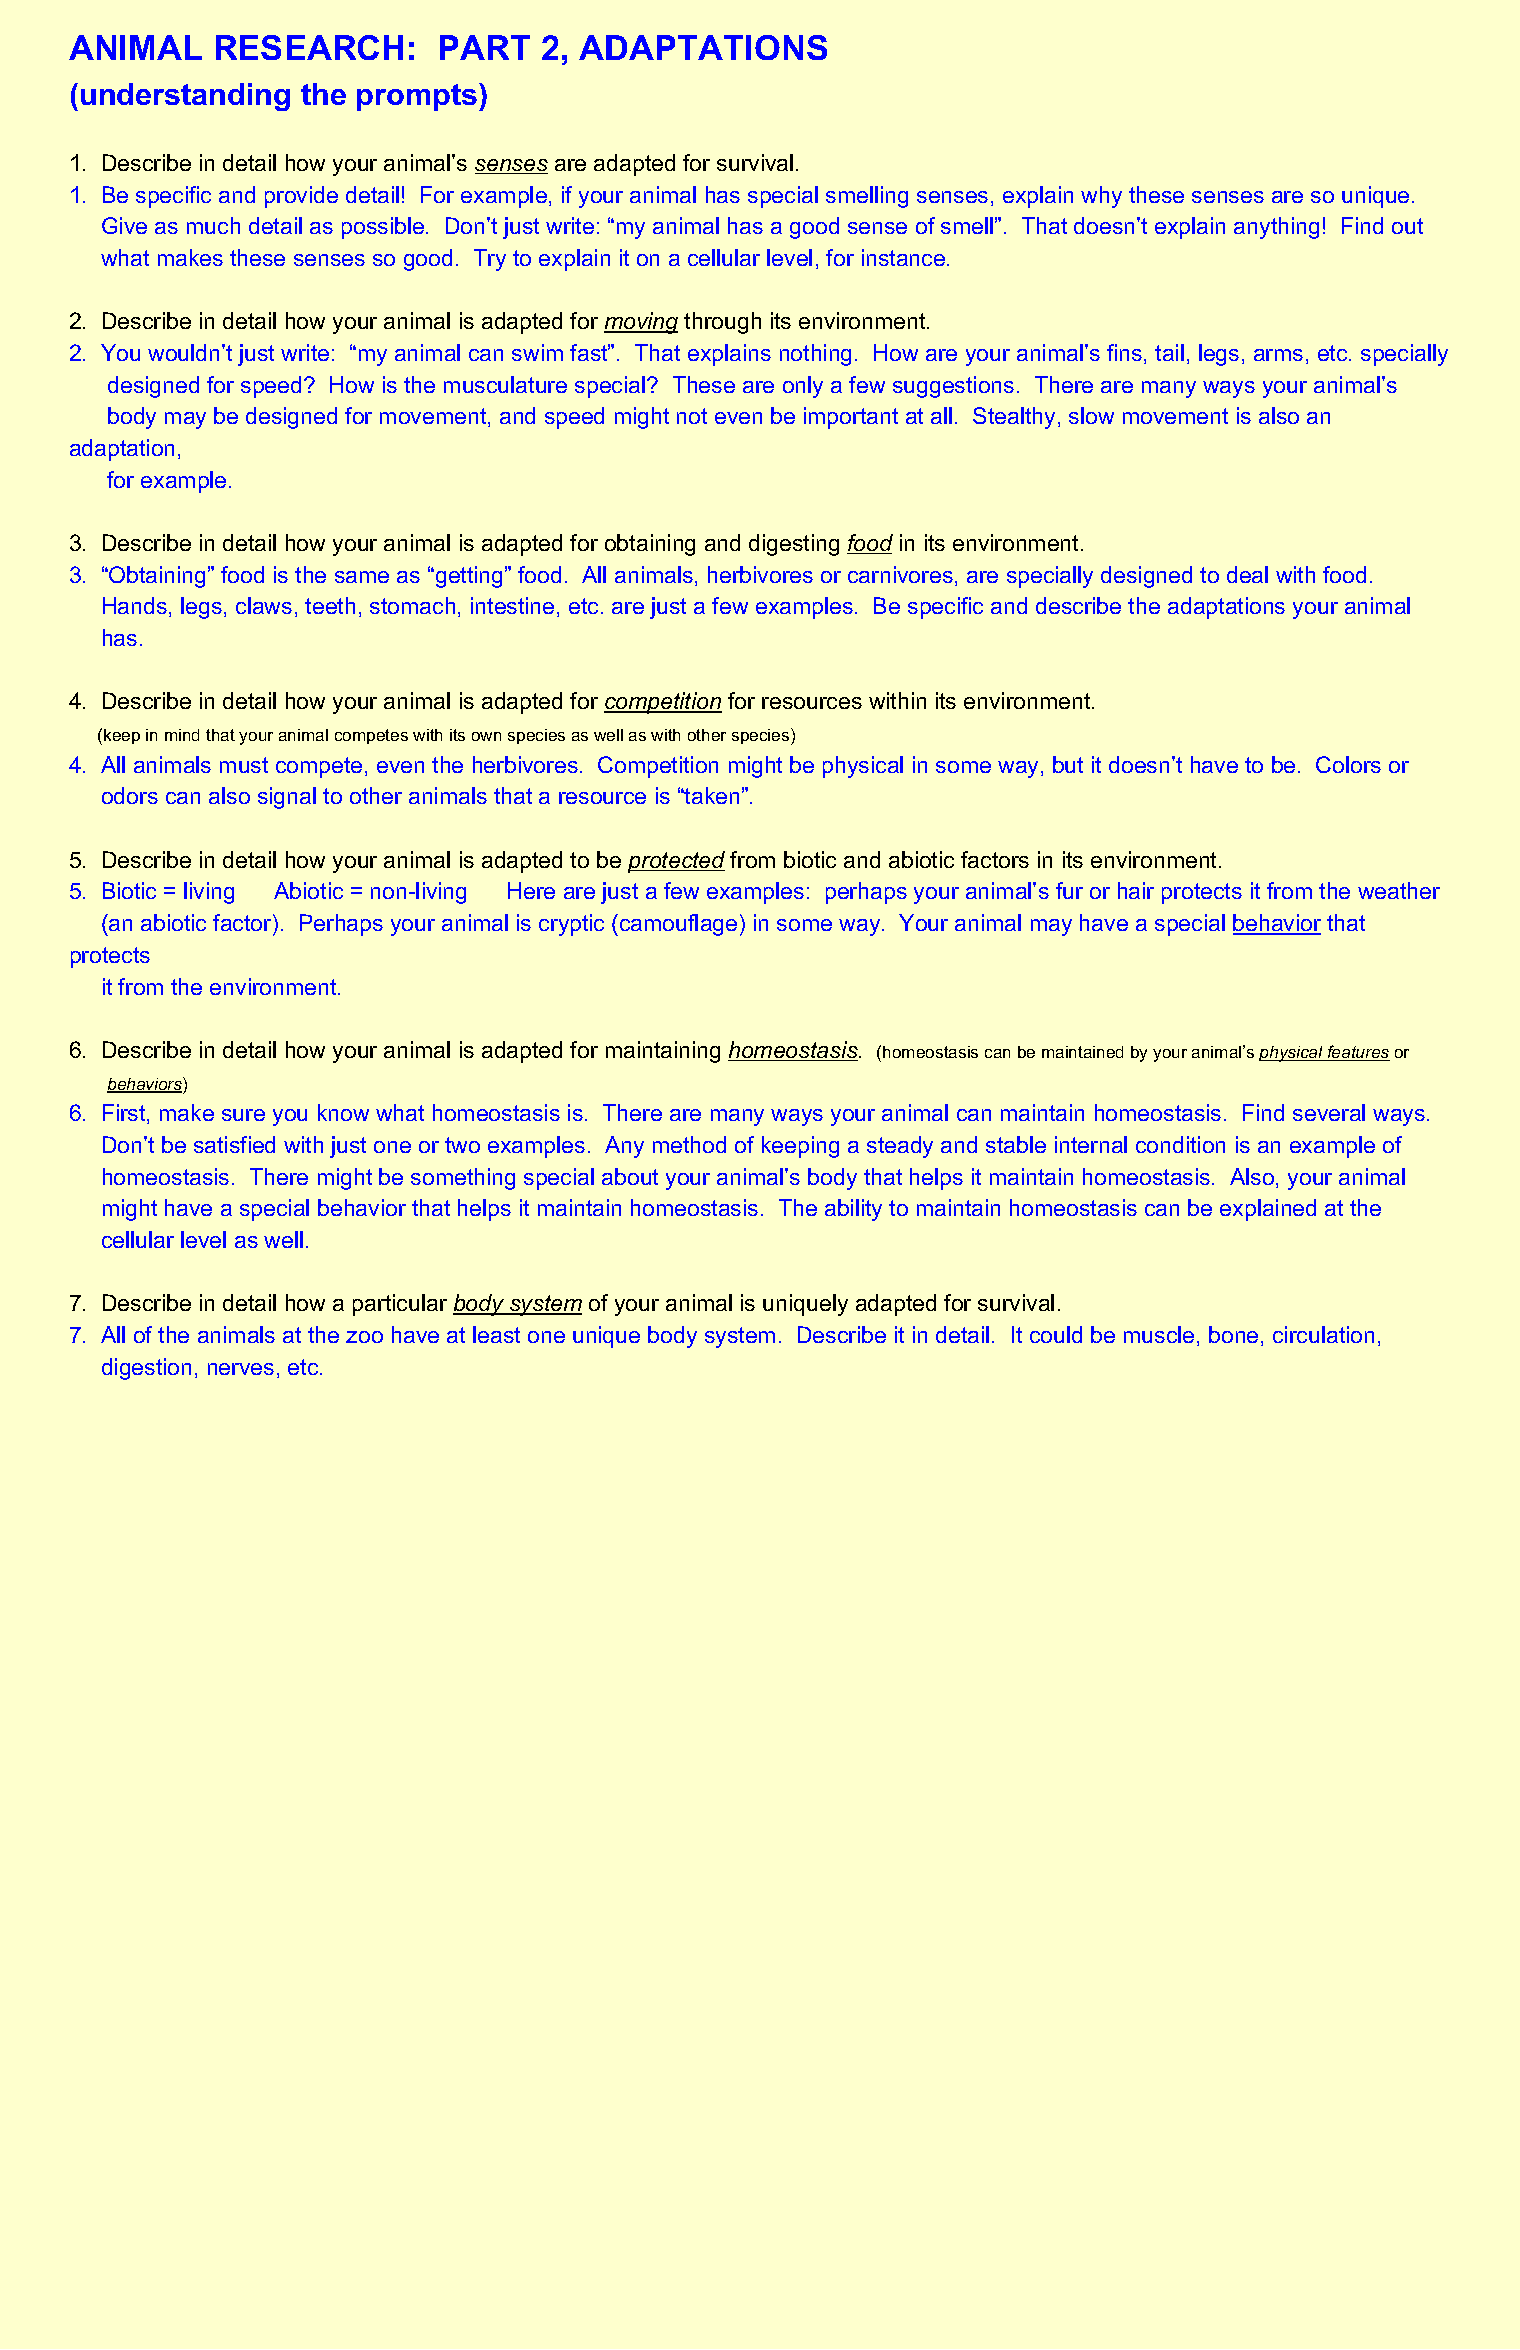  Describe the element at coordinates (722, 323) in the screenshot. I see `through` at that location.
